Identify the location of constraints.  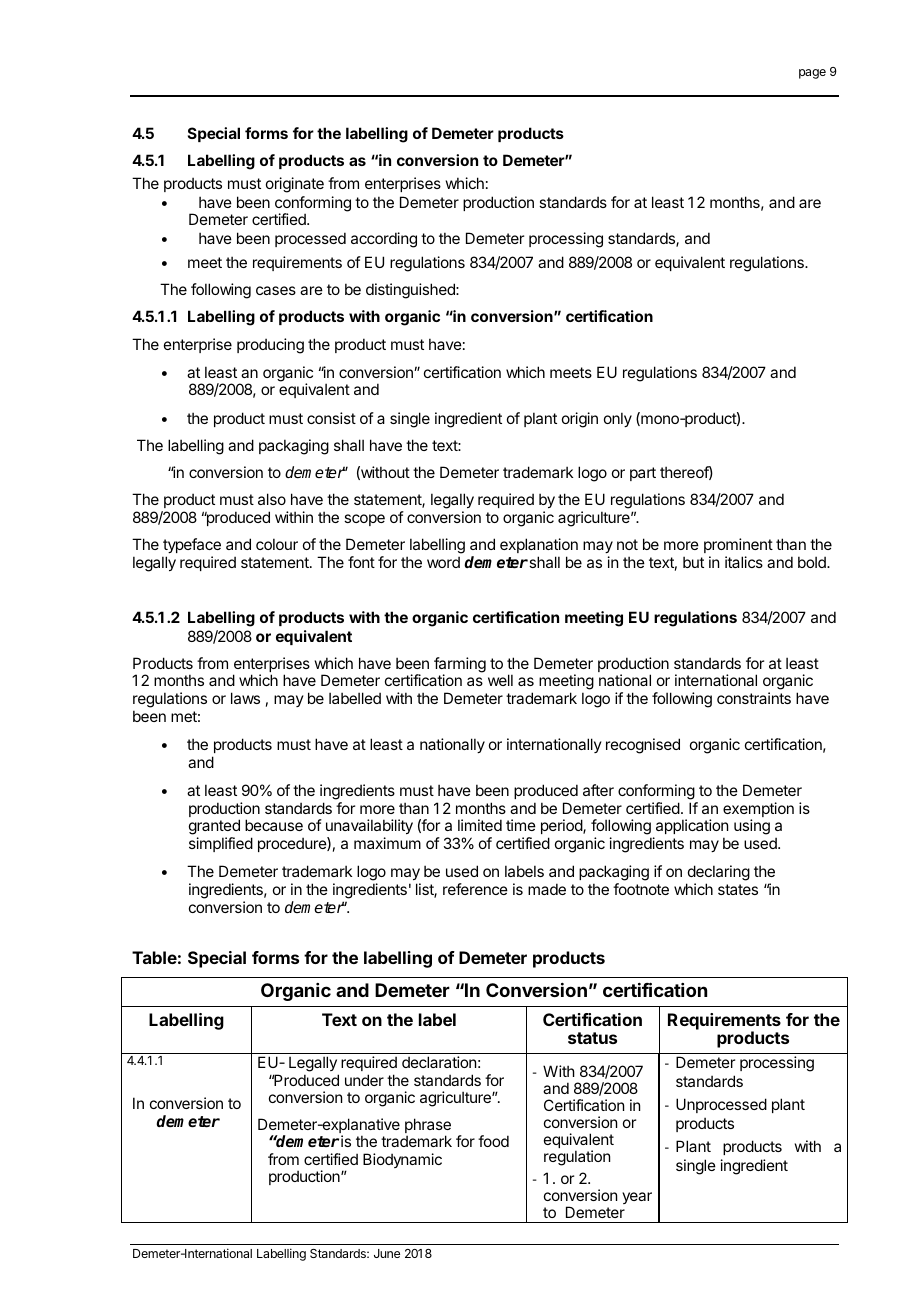
(754, 698).
